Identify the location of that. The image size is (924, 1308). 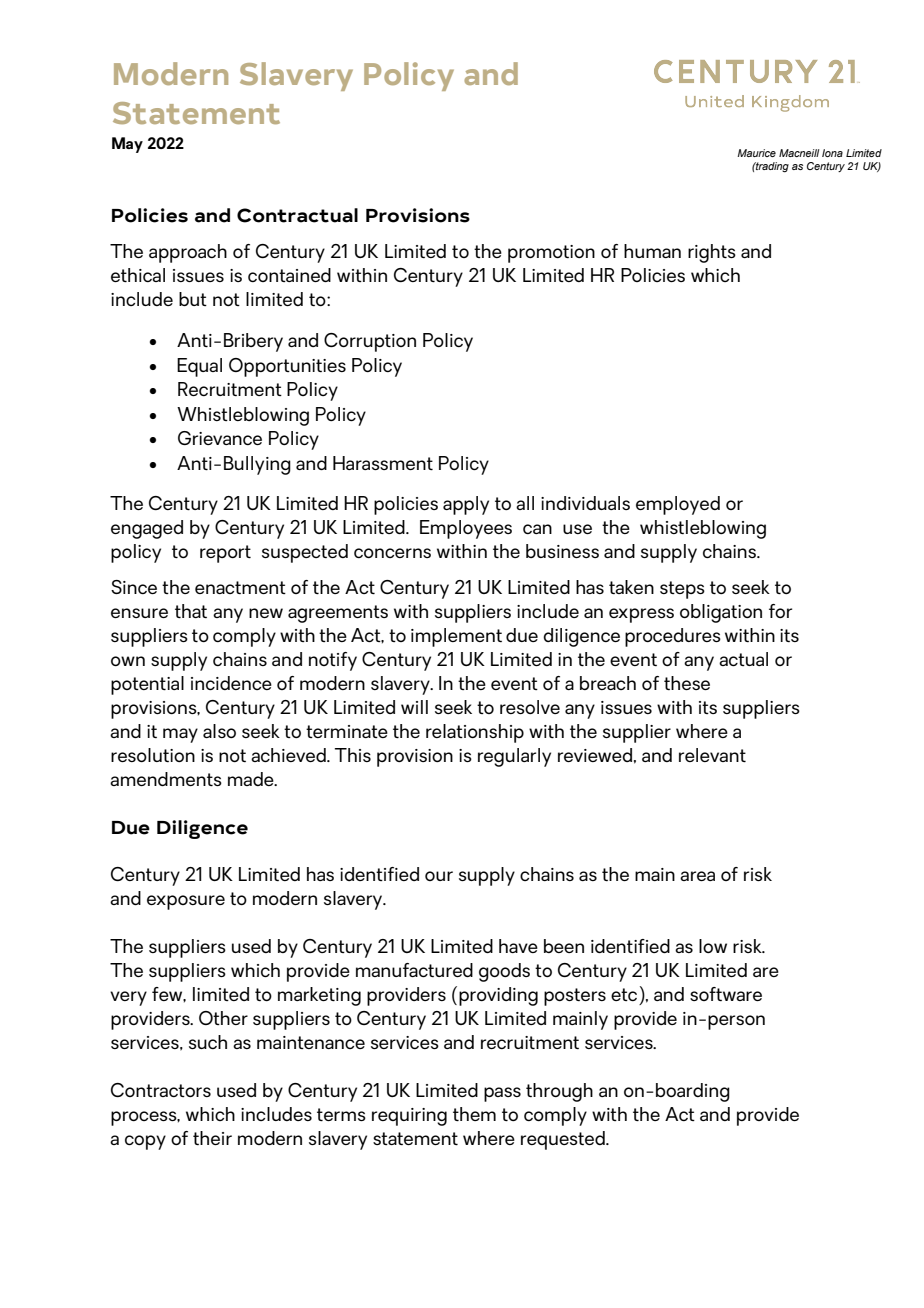
(191, 611).
